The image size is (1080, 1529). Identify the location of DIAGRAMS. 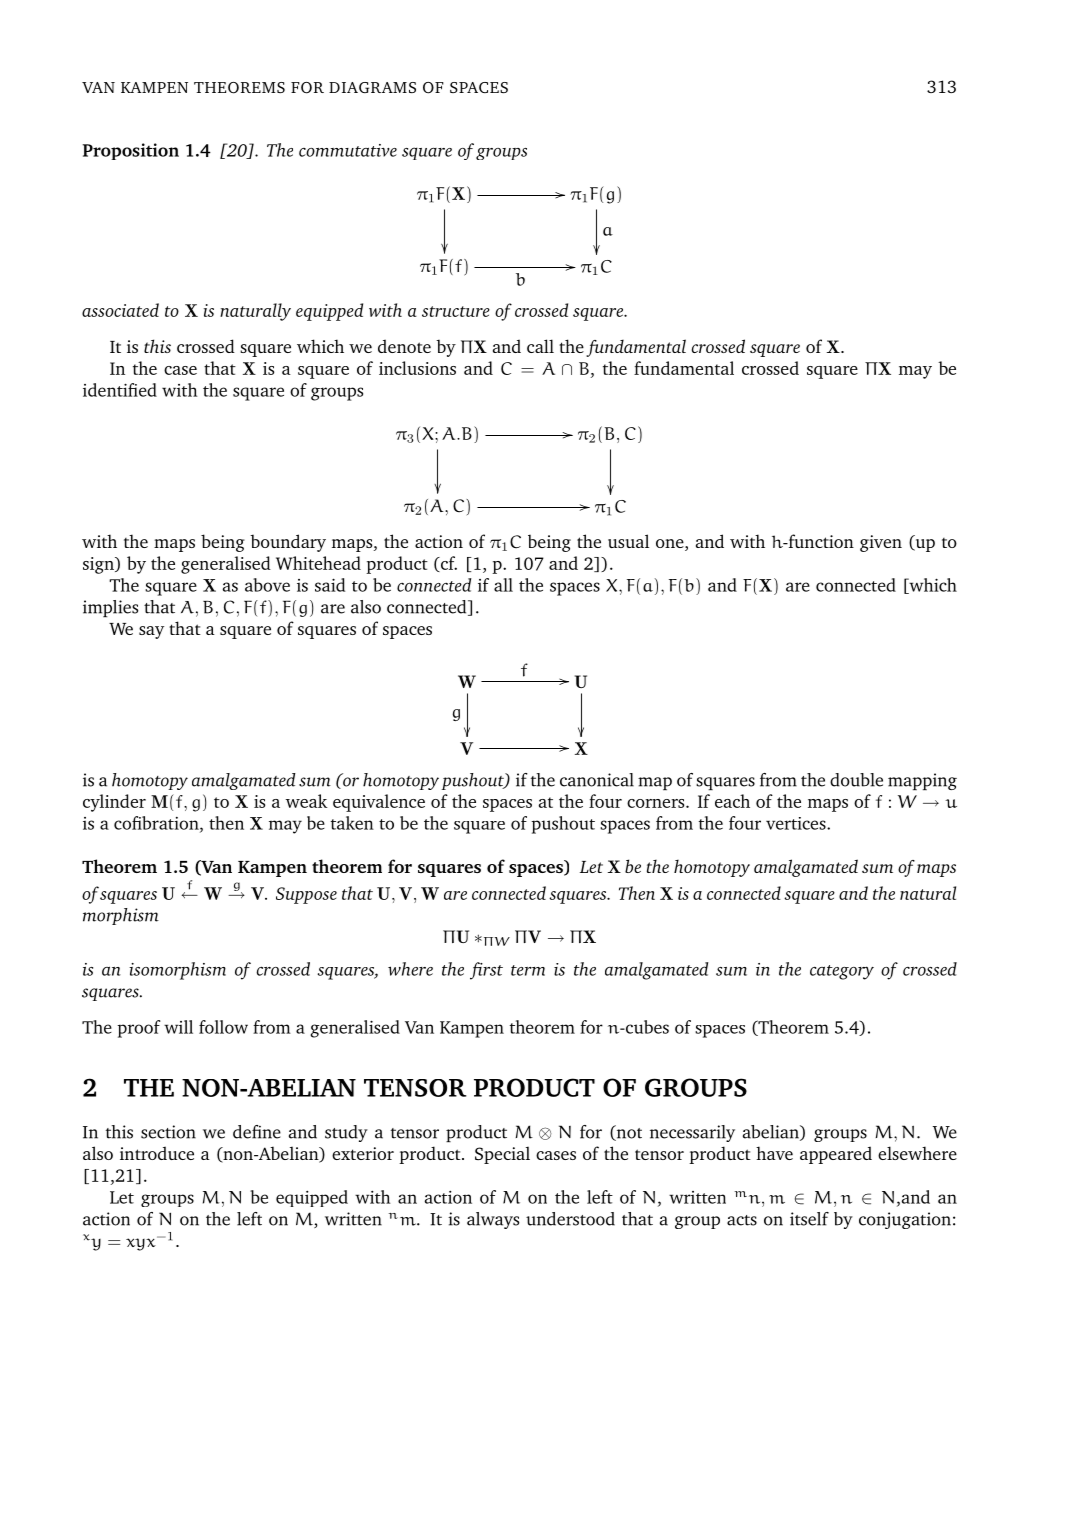
(372, 87).
